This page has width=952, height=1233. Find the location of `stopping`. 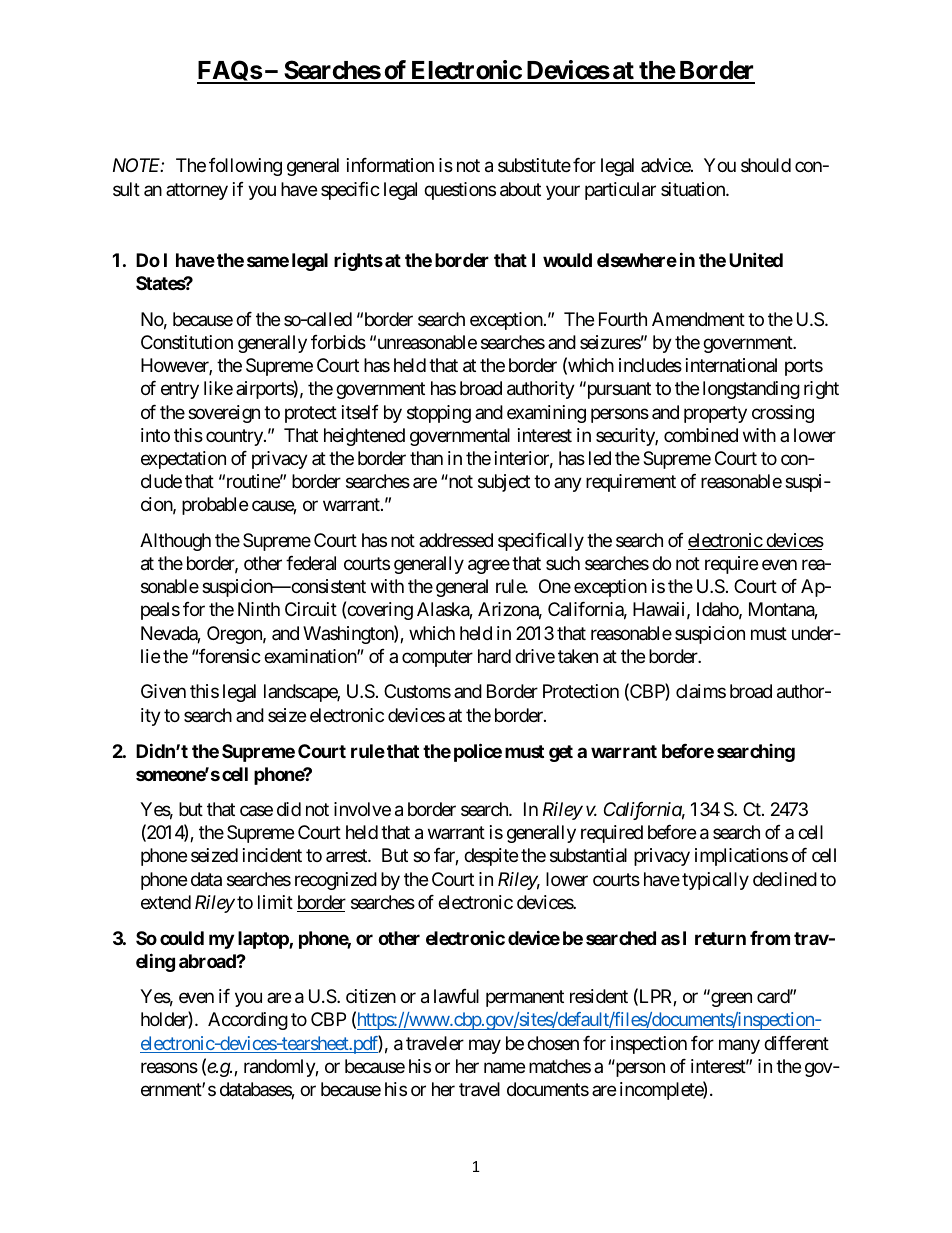

stopping is located at coordinates (439, 414).
